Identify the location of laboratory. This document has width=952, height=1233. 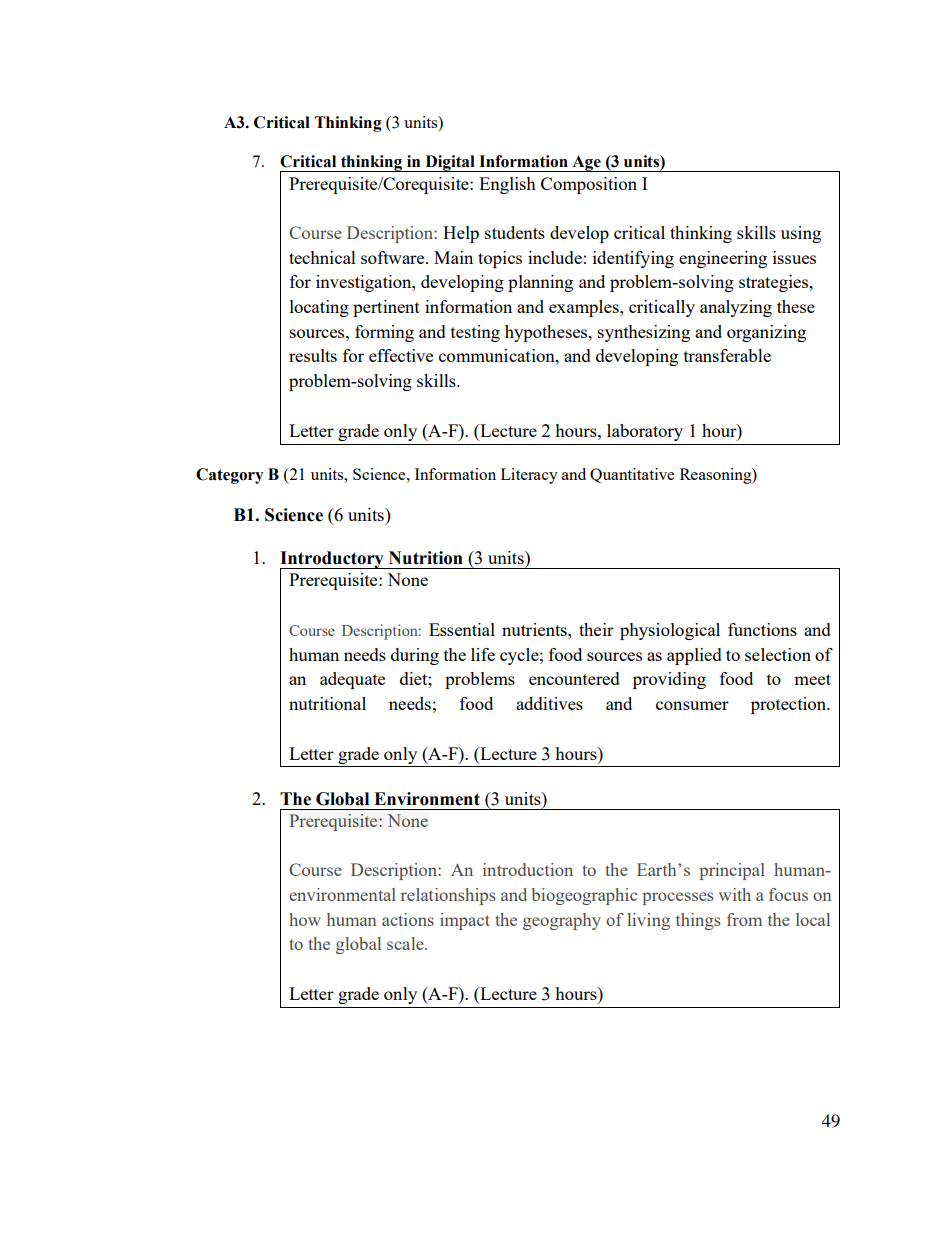
(645, 432).
